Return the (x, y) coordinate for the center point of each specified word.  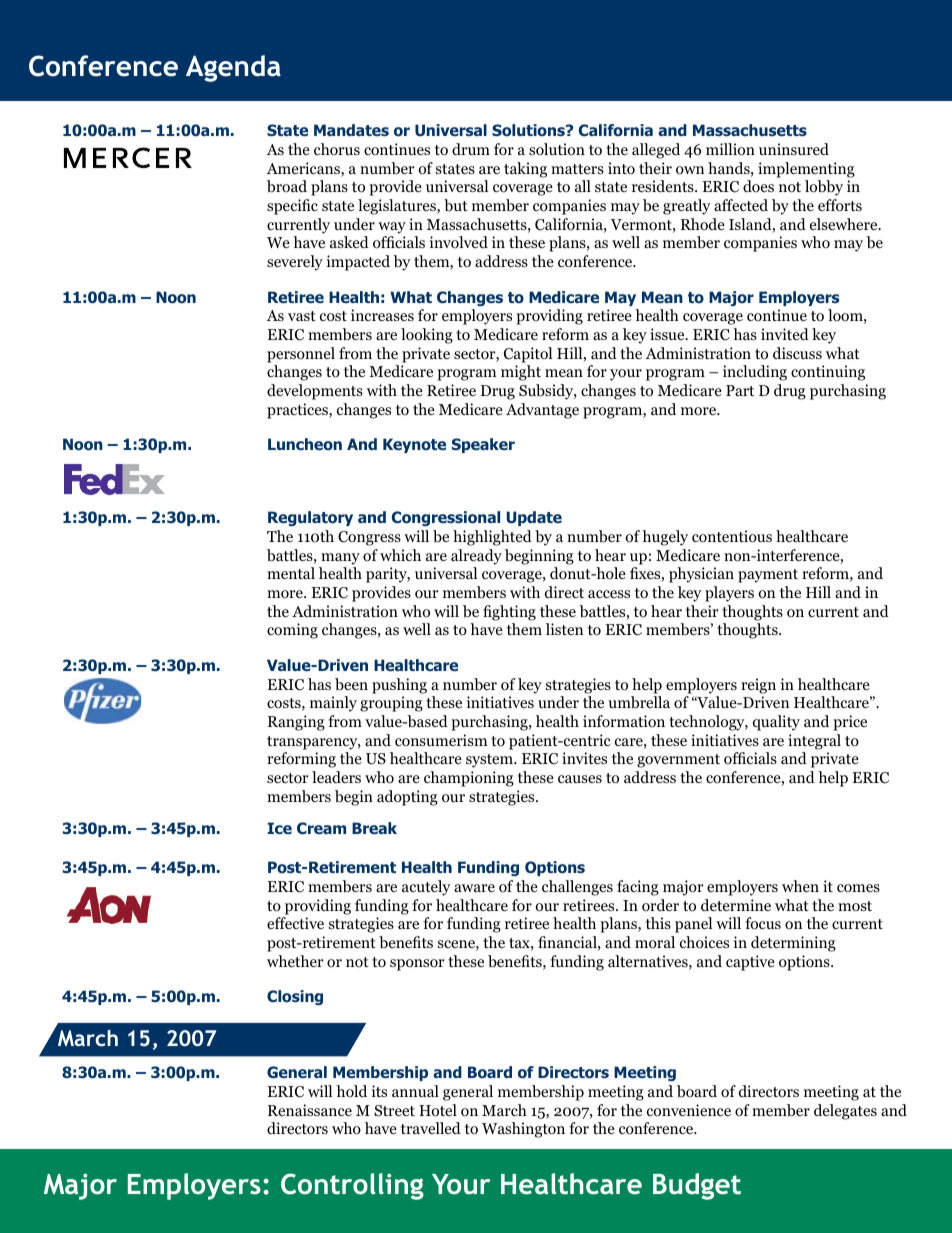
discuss (797, 353)
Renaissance (310, 1110)
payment (768, 576)
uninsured (794, 149)
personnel (301, 355)
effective (295, 923)
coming (292, 631)
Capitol (528, 355)
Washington (523, 1130)
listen (564, 629)
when (800, 886)
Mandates (351, 130)
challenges (577, 888)
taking (525, 170)
